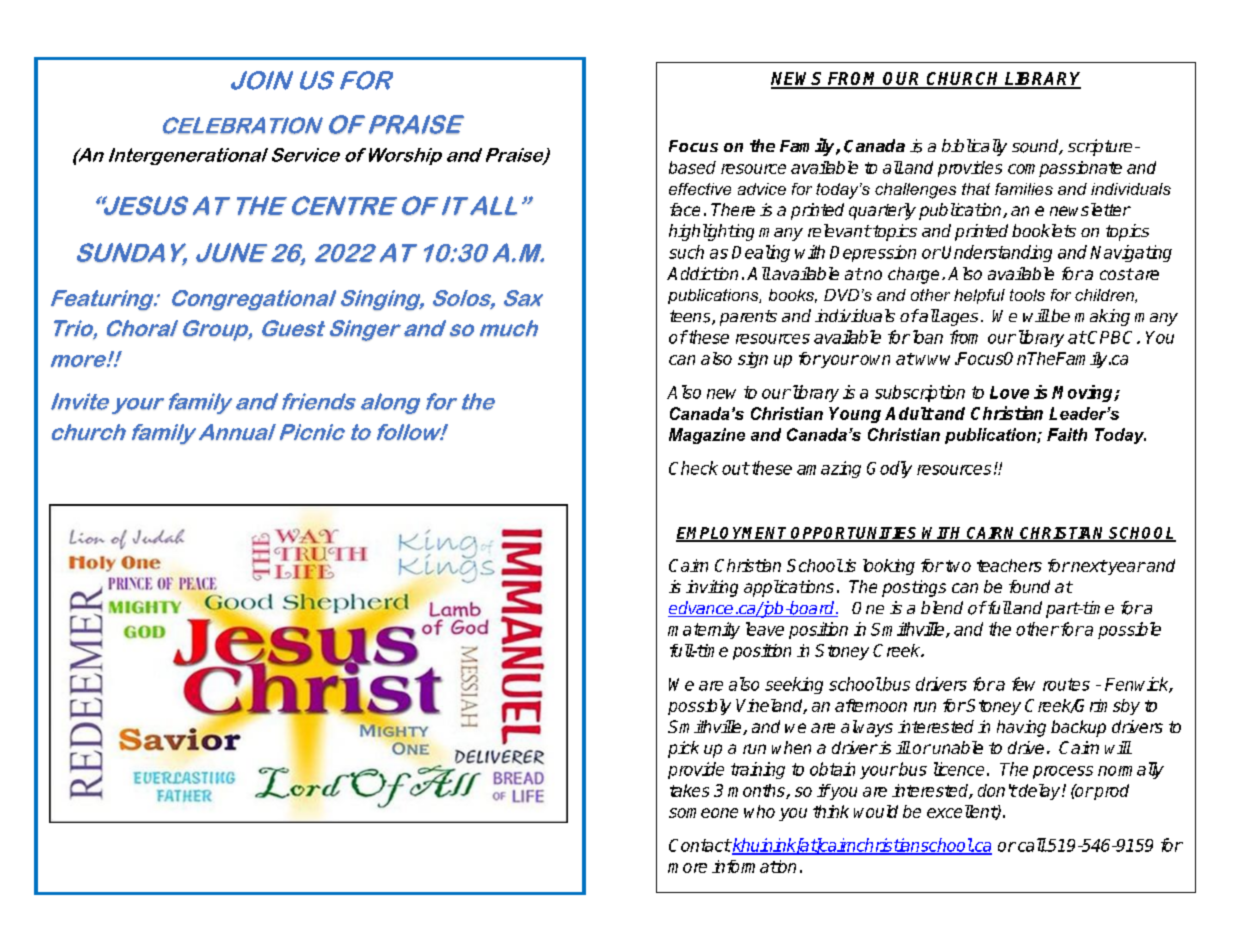 The image size is (1233, 952). Describe the element at coordinates (699, 707) in the page. I see `possibly` at that location.
